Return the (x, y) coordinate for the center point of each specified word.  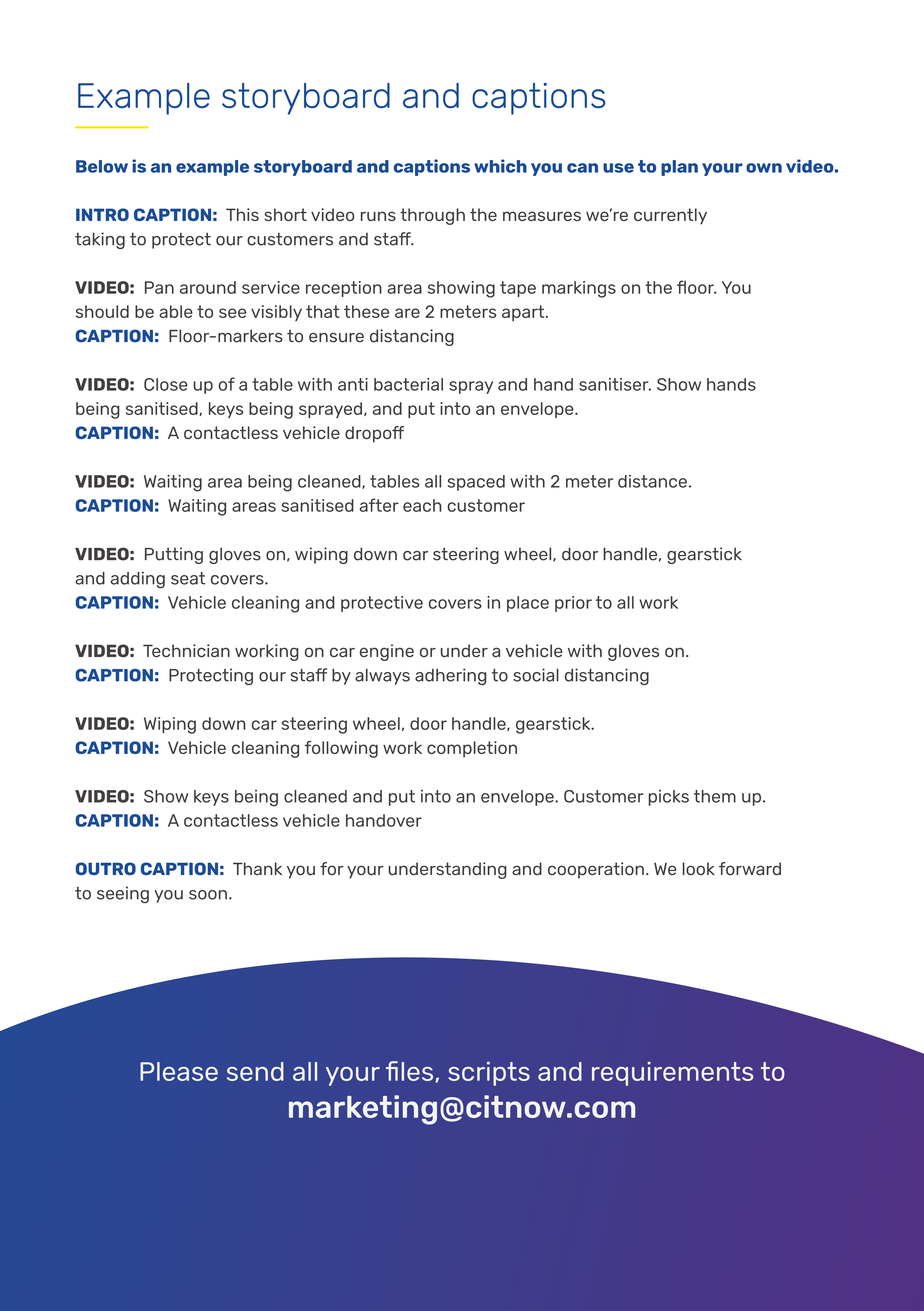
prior (573, 604)
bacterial (408, 384)
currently (670, 216)
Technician (186, 651)
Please (179, 1071)
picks (669, 798)
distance (652, 481)
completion (472, 749)
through (432, 216)
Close (166, 384)
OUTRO (106, 868)
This (242, 214)
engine (387, 652)
